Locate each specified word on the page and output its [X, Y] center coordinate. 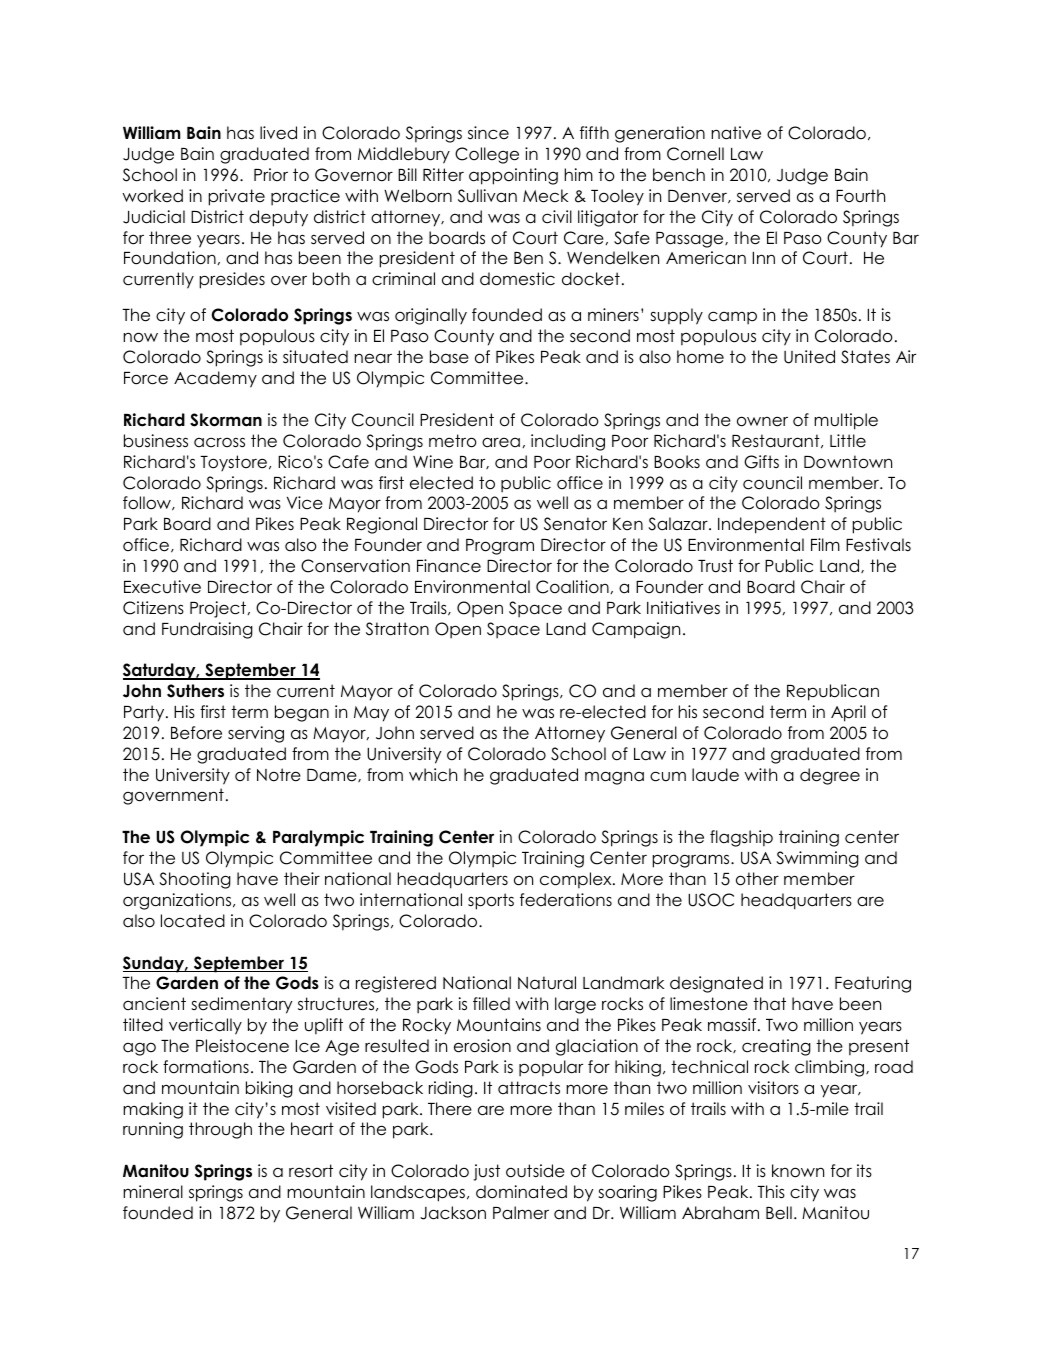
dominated [521, 1192]
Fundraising [207, 630]
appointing [513, 176]
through [220, 1130]
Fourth [860, 196]
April [848, 713]
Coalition [573, 587]
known [798, 1171]
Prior [271, 175]
